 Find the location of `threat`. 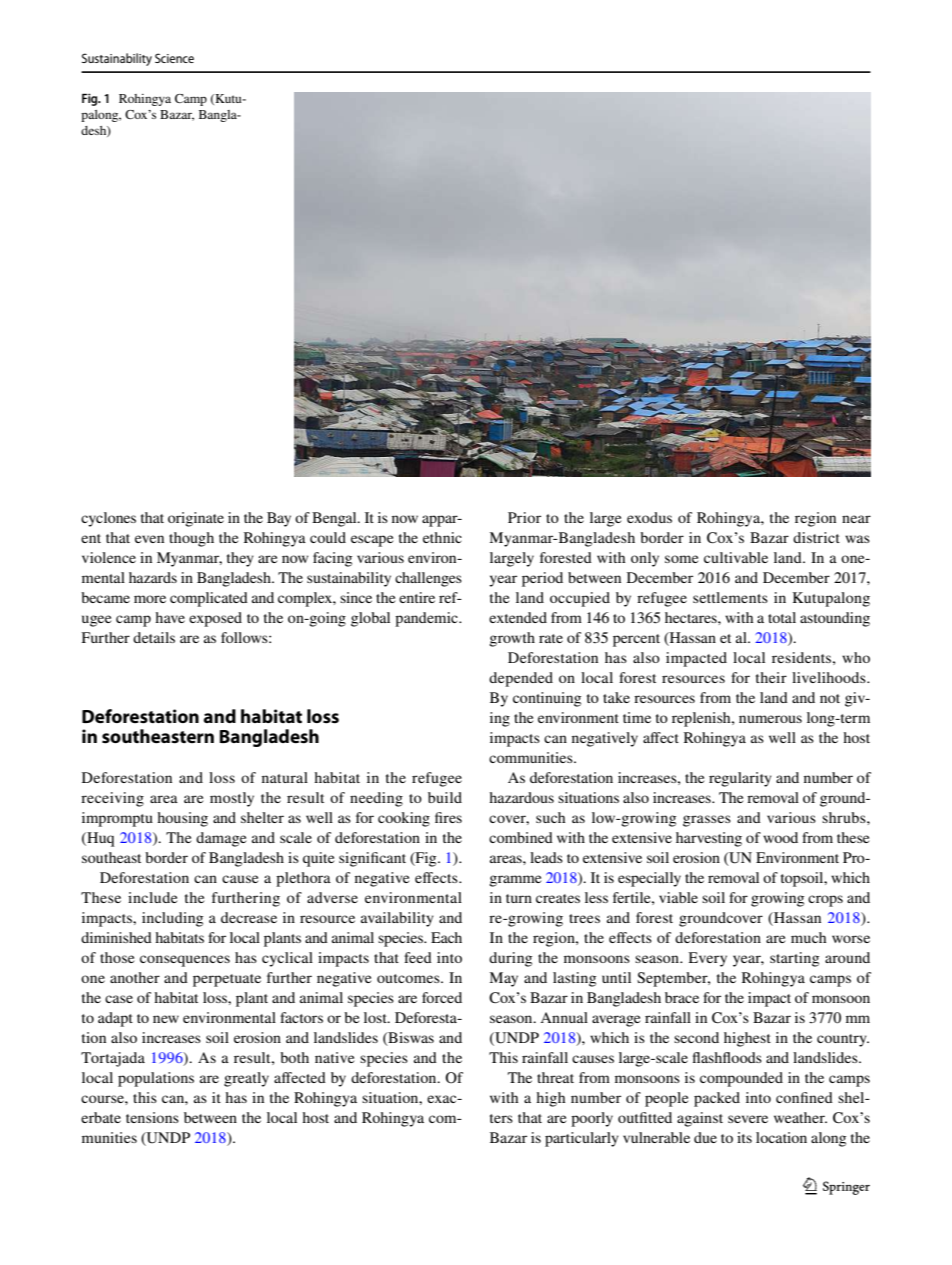

threat is located at coordinates (555, 1077).
